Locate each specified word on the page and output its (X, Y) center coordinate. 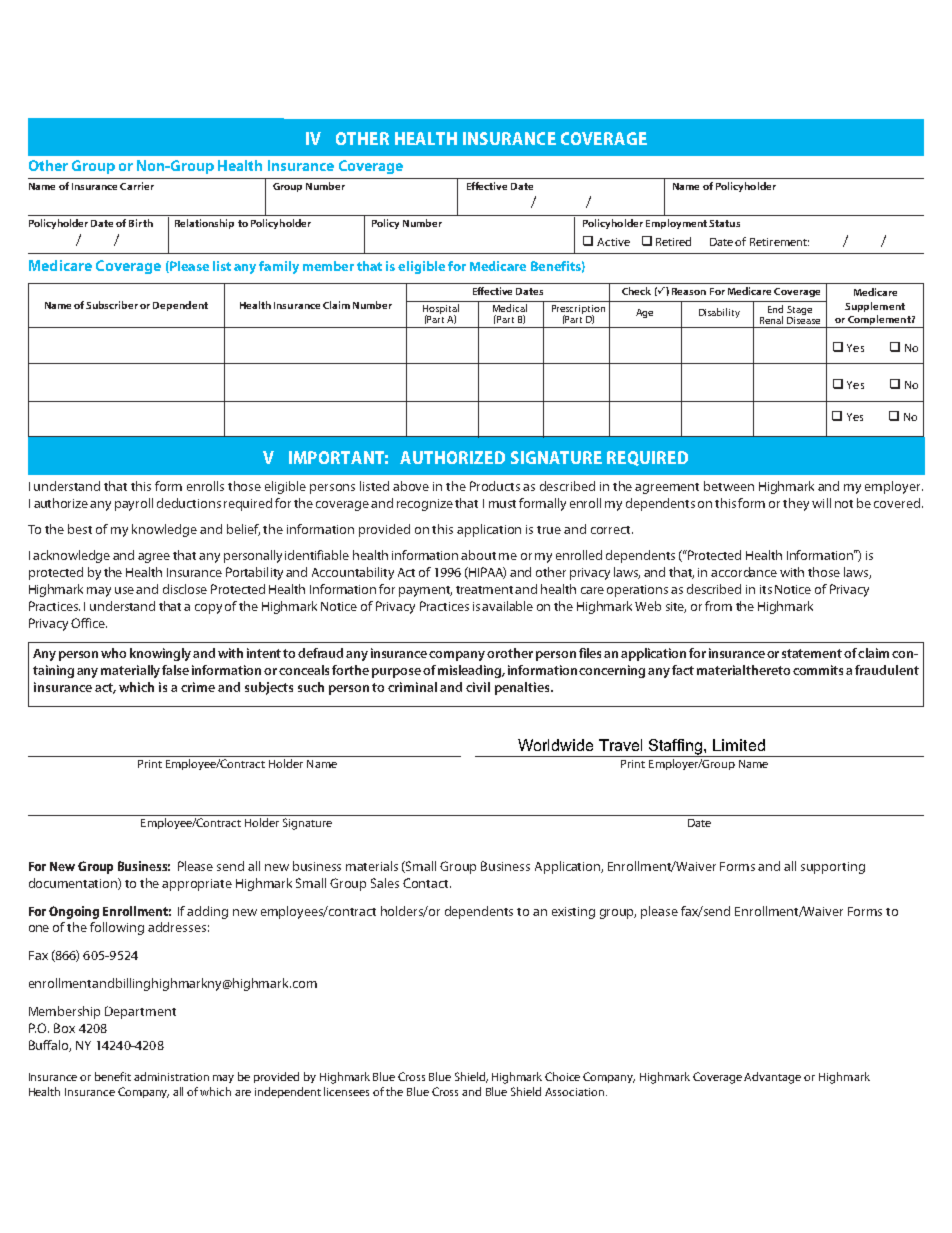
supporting (833, 868)
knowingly (162, 654)
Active (613, 242)
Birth (141, 223)
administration (171, 1076)
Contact (427, 883)
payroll (134, 504)
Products (495, 486)
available (507, 606)
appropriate (197, 885)
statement (812, 653)
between (729, 486)
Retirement (779, 242)
